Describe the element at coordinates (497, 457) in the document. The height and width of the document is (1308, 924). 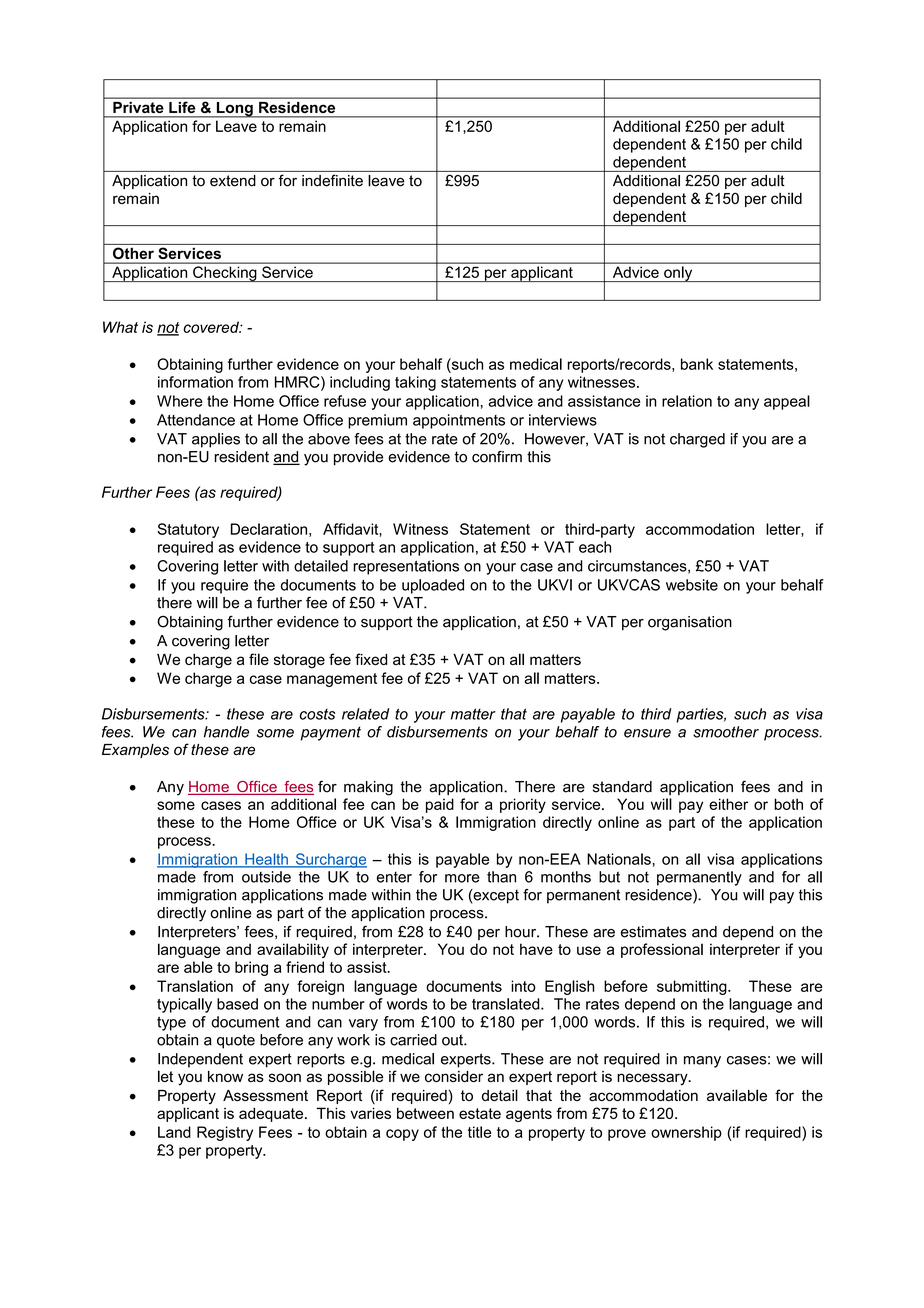
I see `confirm` at that location.
